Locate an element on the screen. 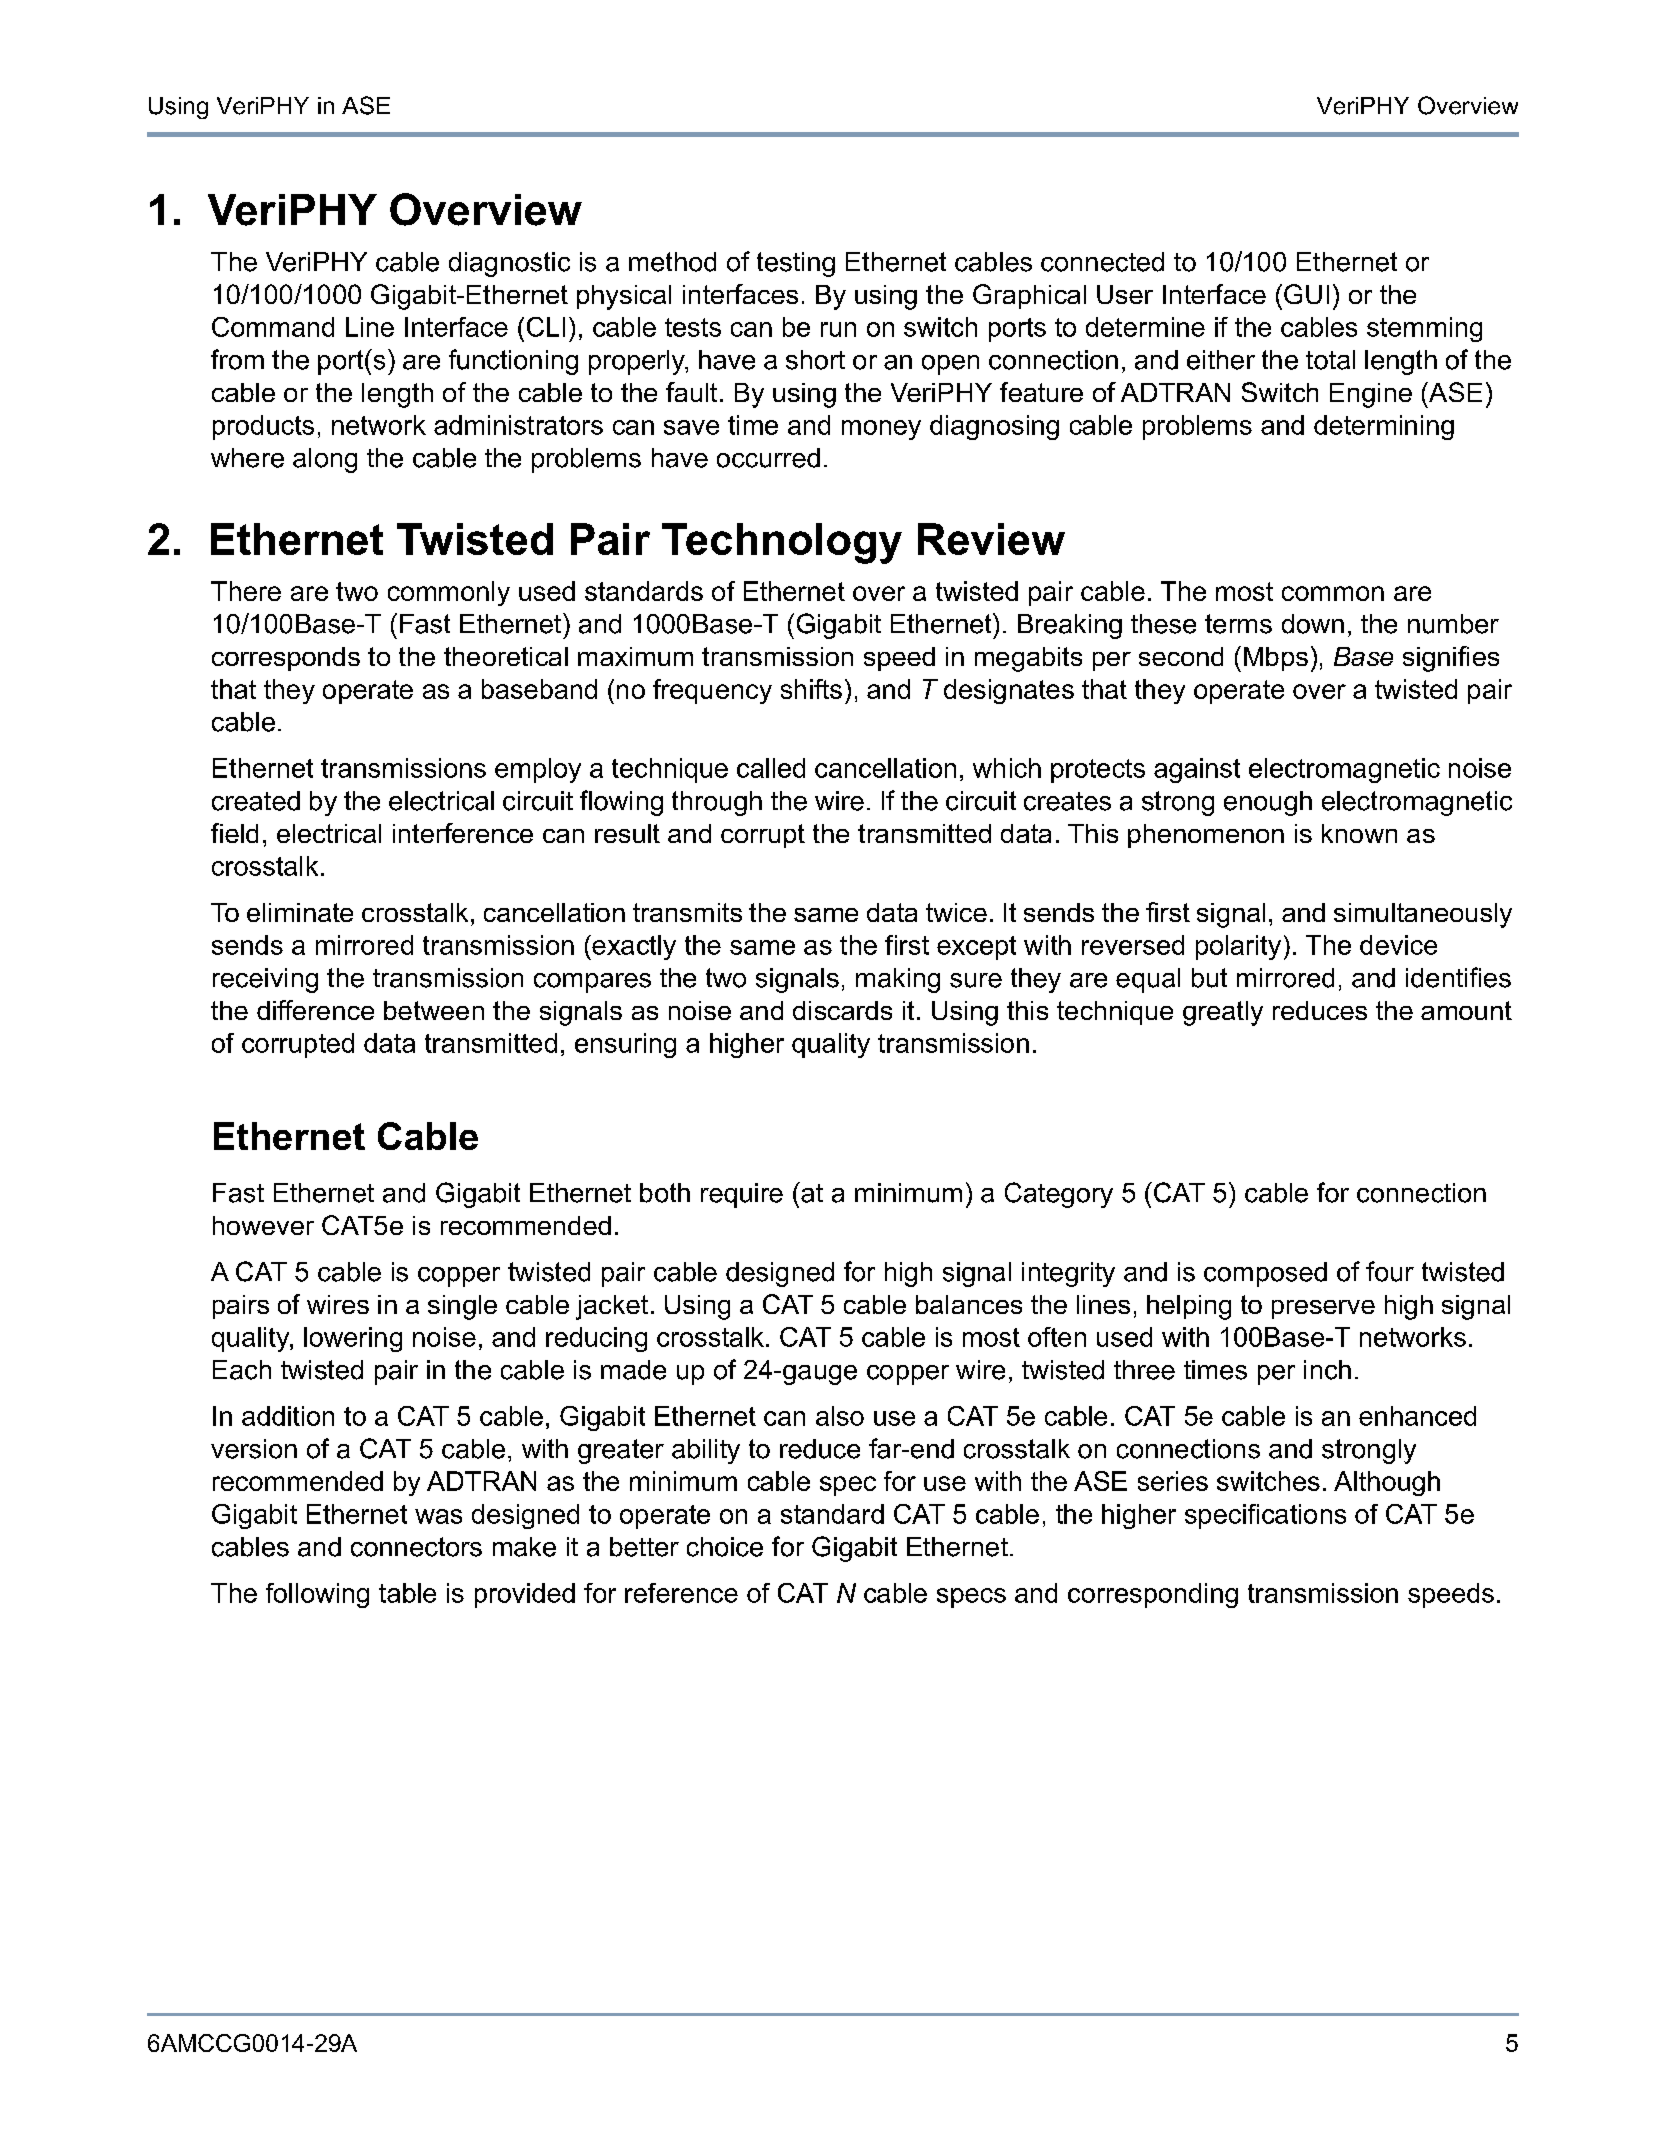  greatly is located at coordinates (1223, 1013).
